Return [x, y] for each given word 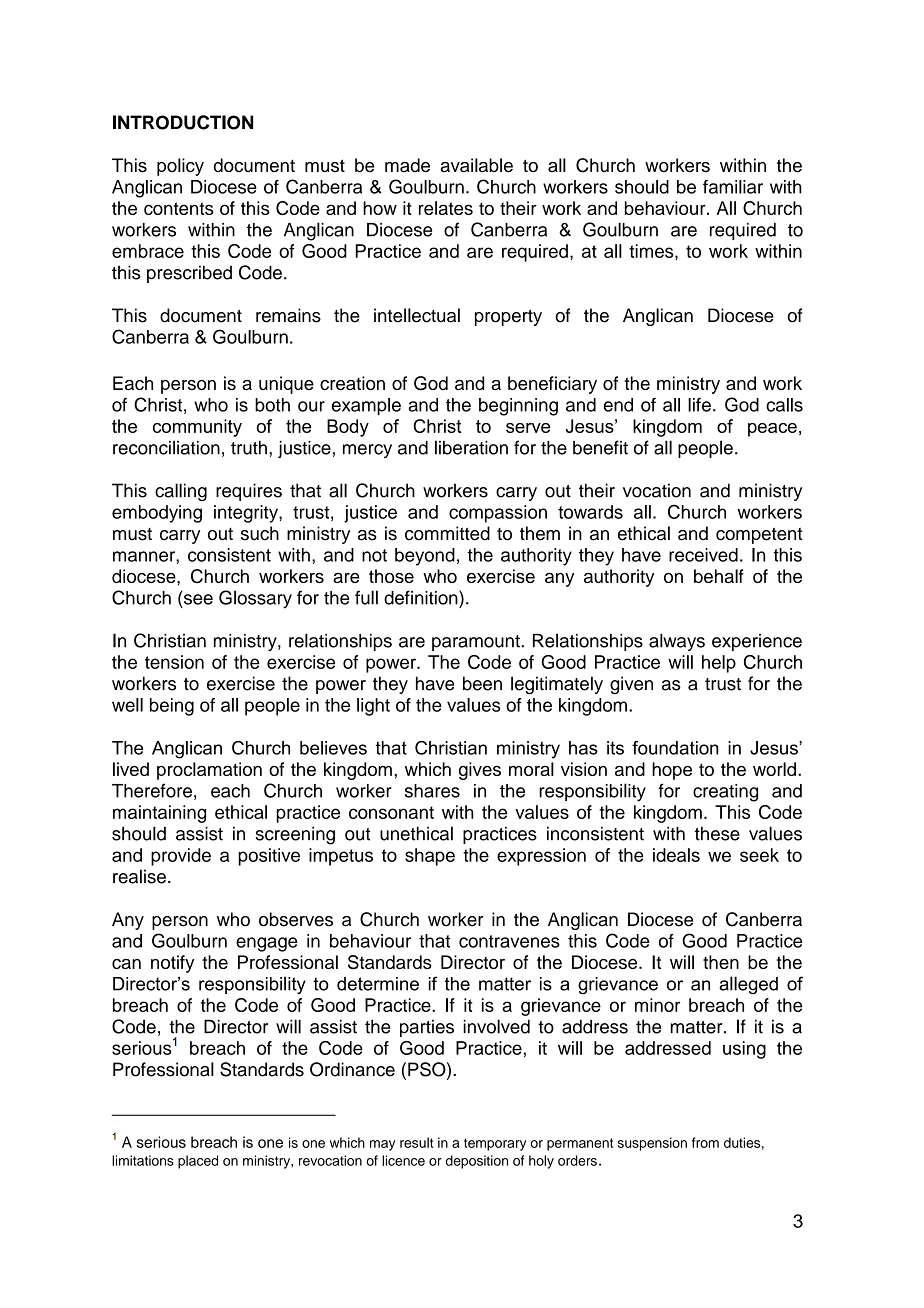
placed [198, 1162]
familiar [733, 187]
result [416, 1142]
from [705, 1142]
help [719, 664]
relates [446, 208]
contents [178, 208]
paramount [477, 643]
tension [174, 662]
